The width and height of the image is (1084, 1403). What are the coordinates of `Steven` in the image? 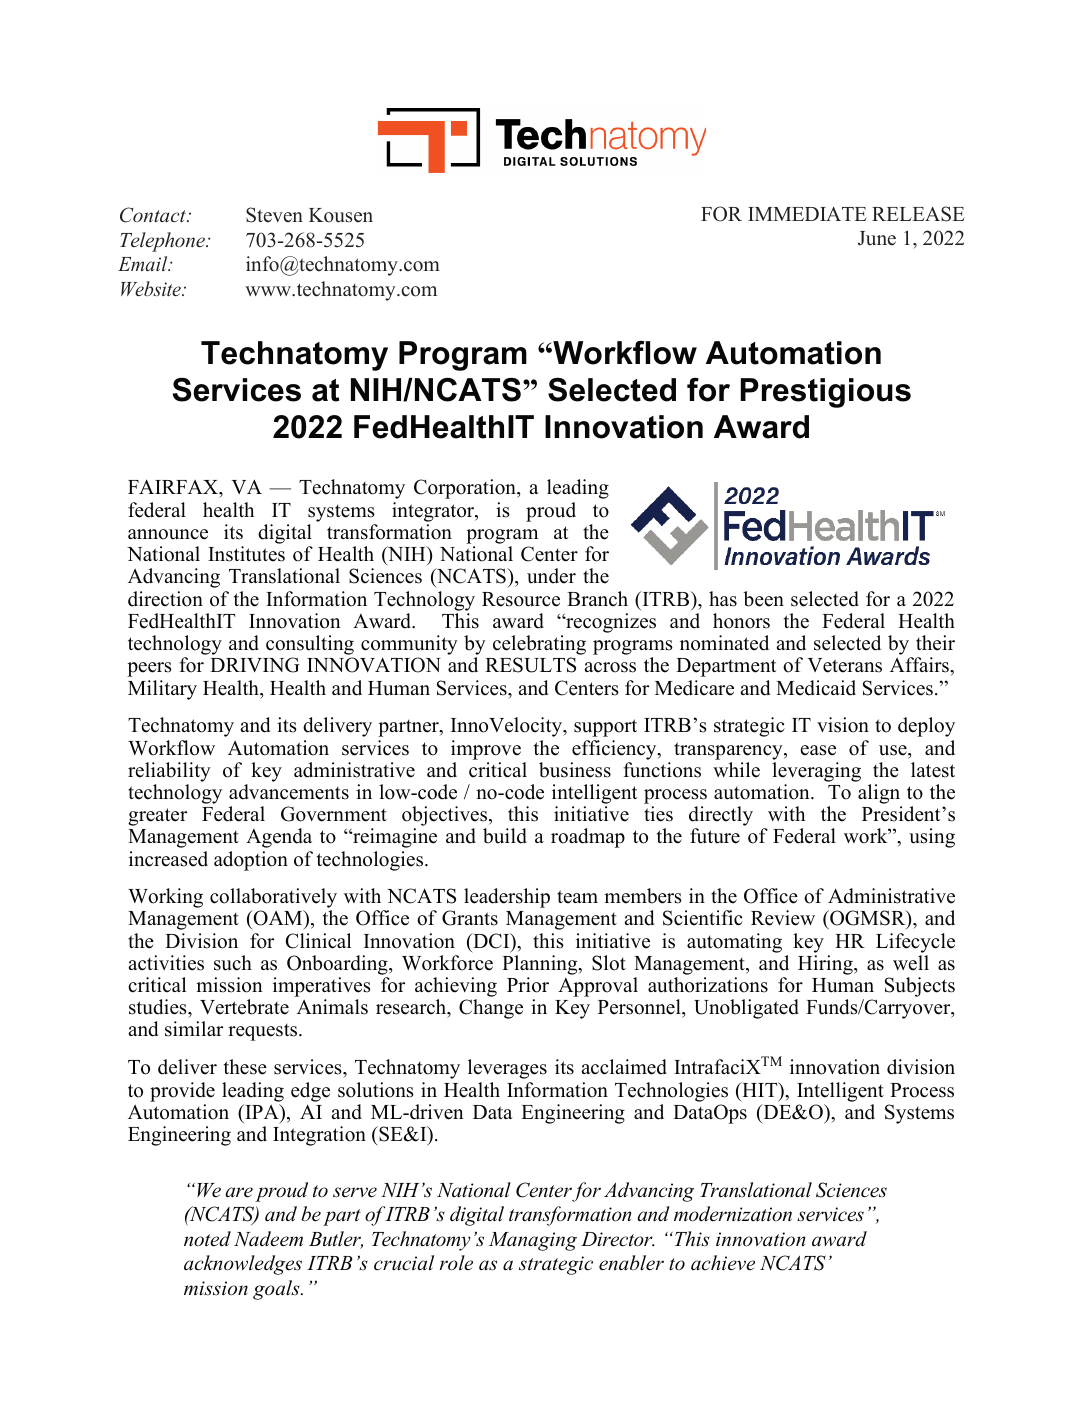 It's located at (274, 215).
